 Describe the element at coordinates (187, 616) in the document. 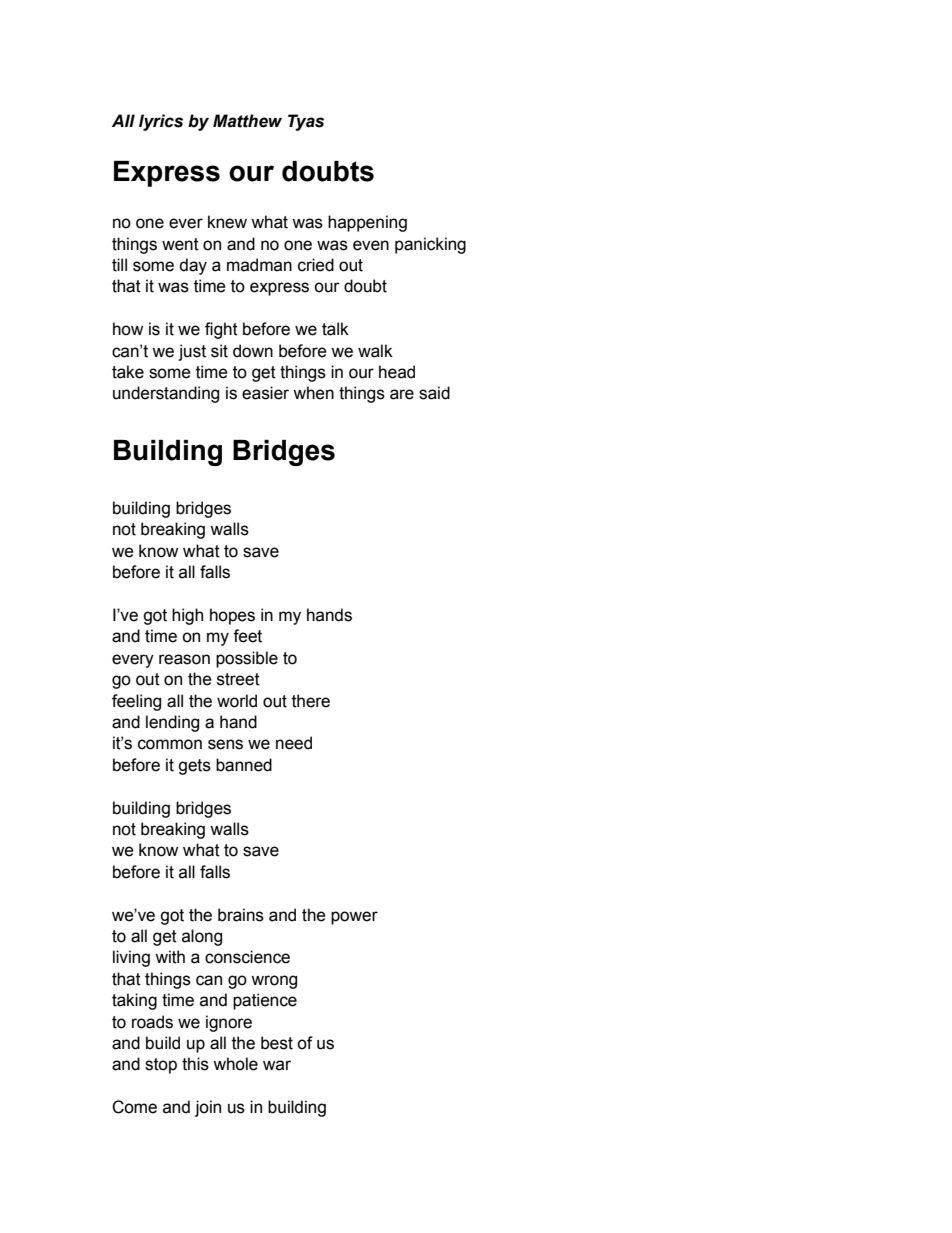

I see `high` at that location.
